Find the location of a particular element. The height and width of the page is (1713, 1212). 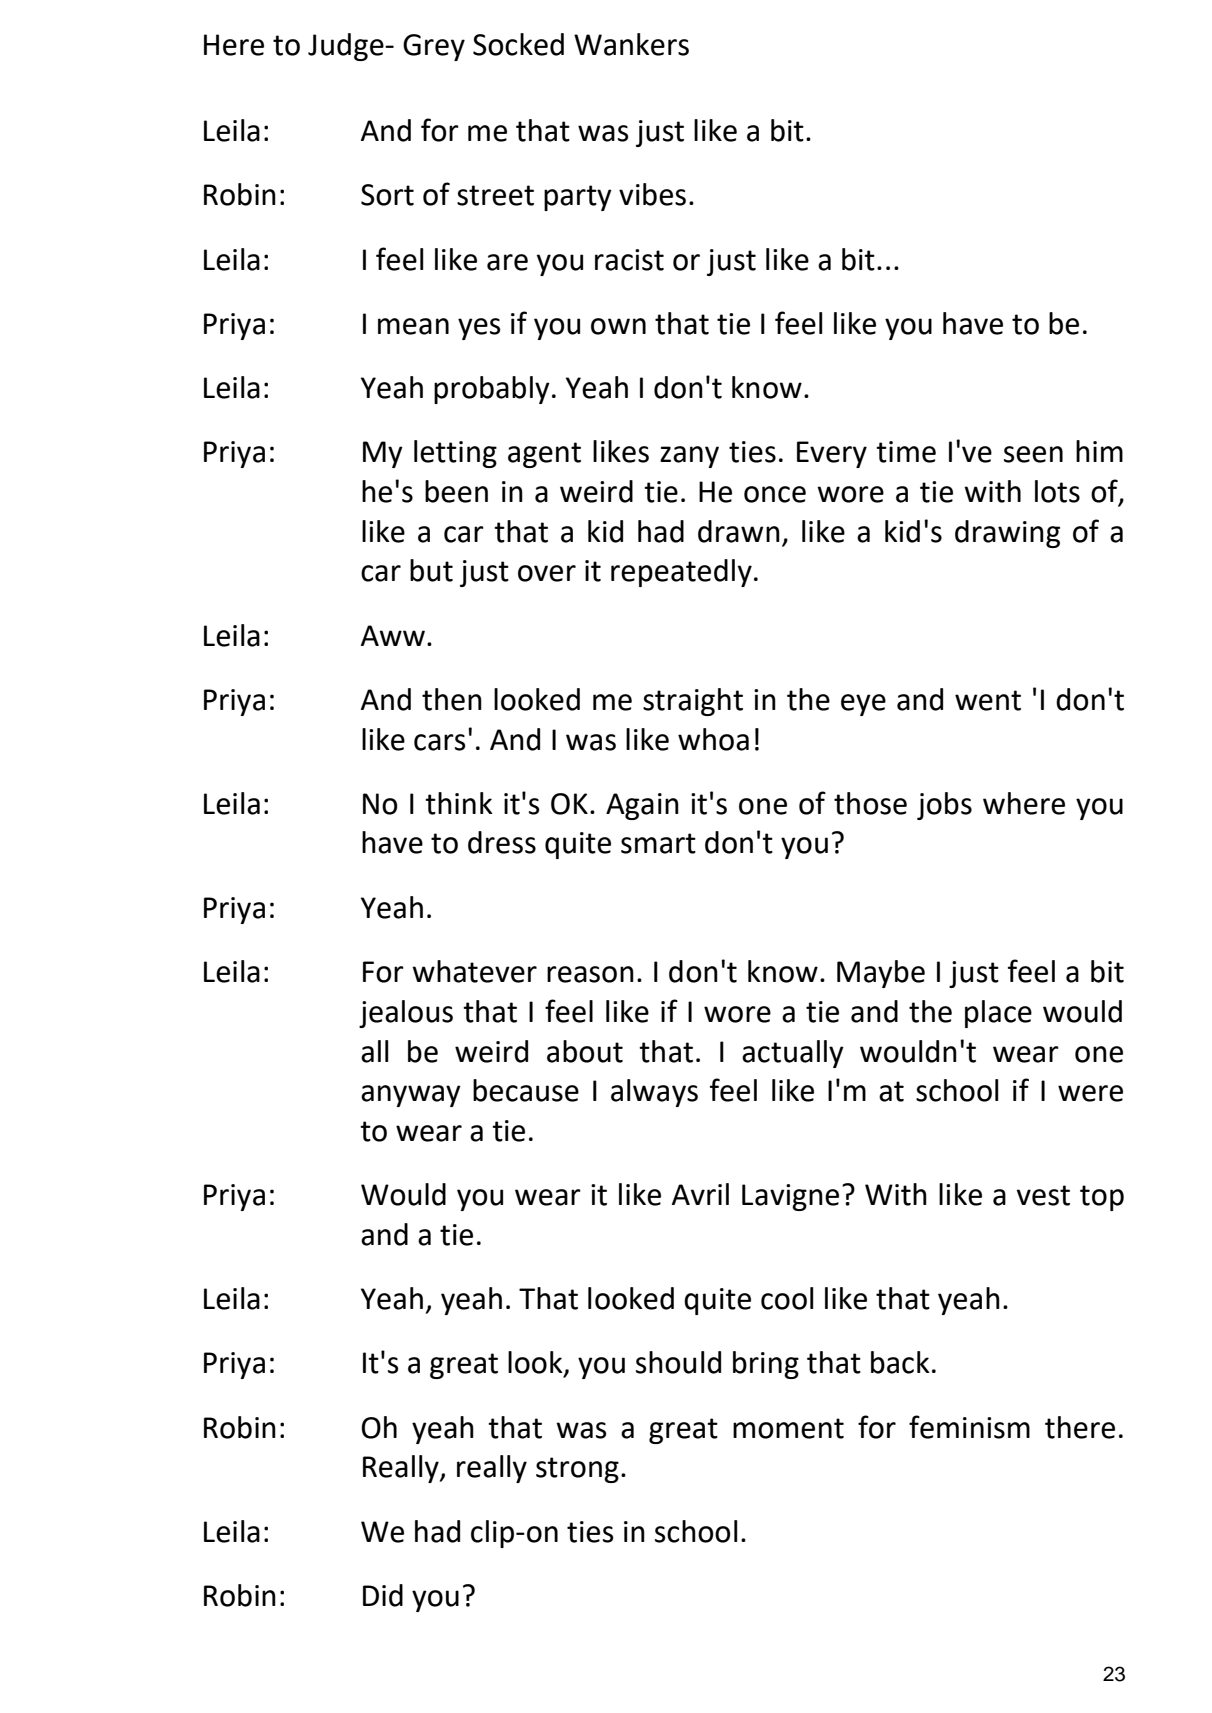

Socked is located at coordinates (518, 44).
